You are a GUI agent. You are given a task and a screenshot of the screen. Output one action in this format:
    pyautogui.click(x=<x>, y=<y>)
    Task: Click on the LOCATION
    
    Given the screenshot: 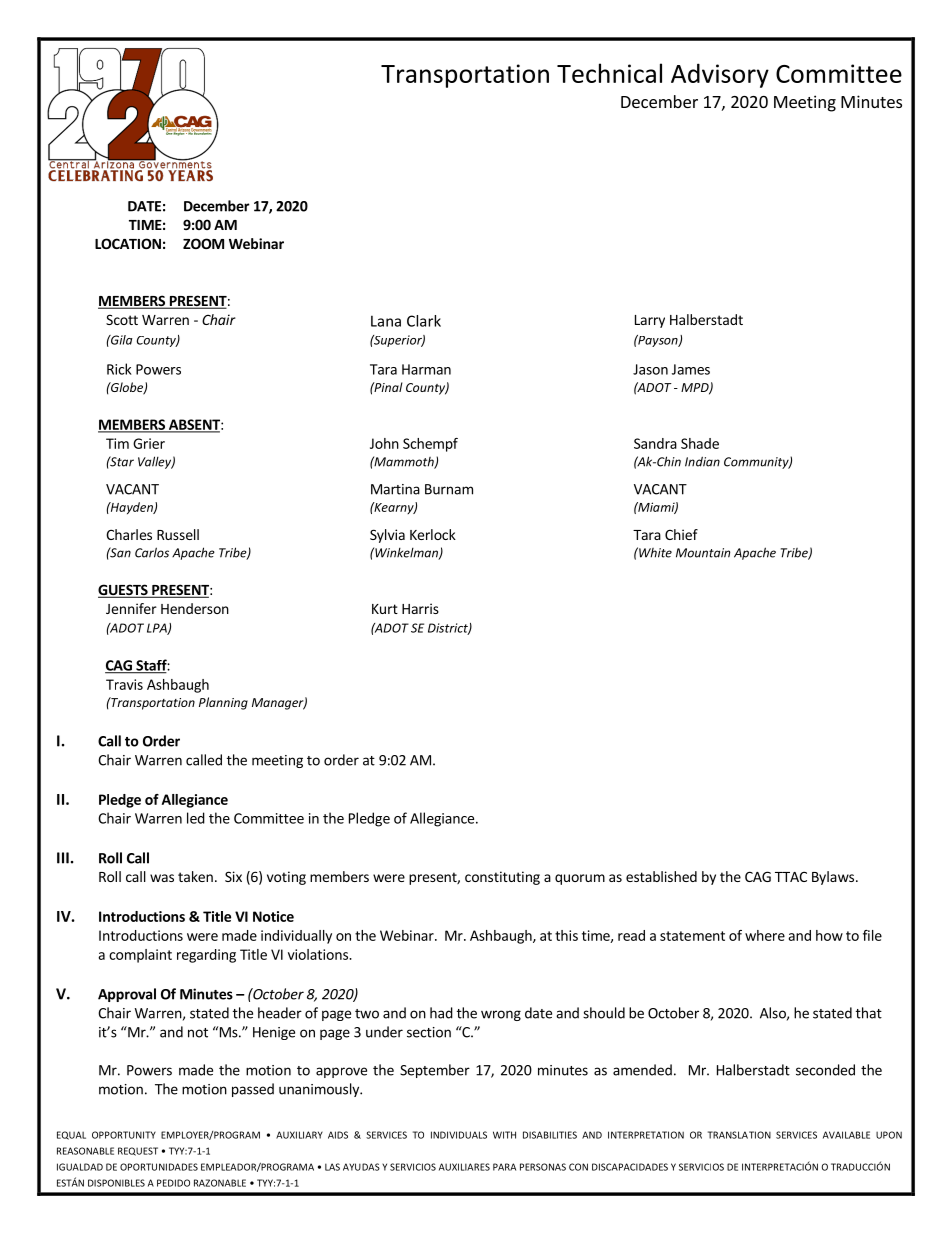 What is the action you would take?
    pyautogui.click(x=128, y=243)
